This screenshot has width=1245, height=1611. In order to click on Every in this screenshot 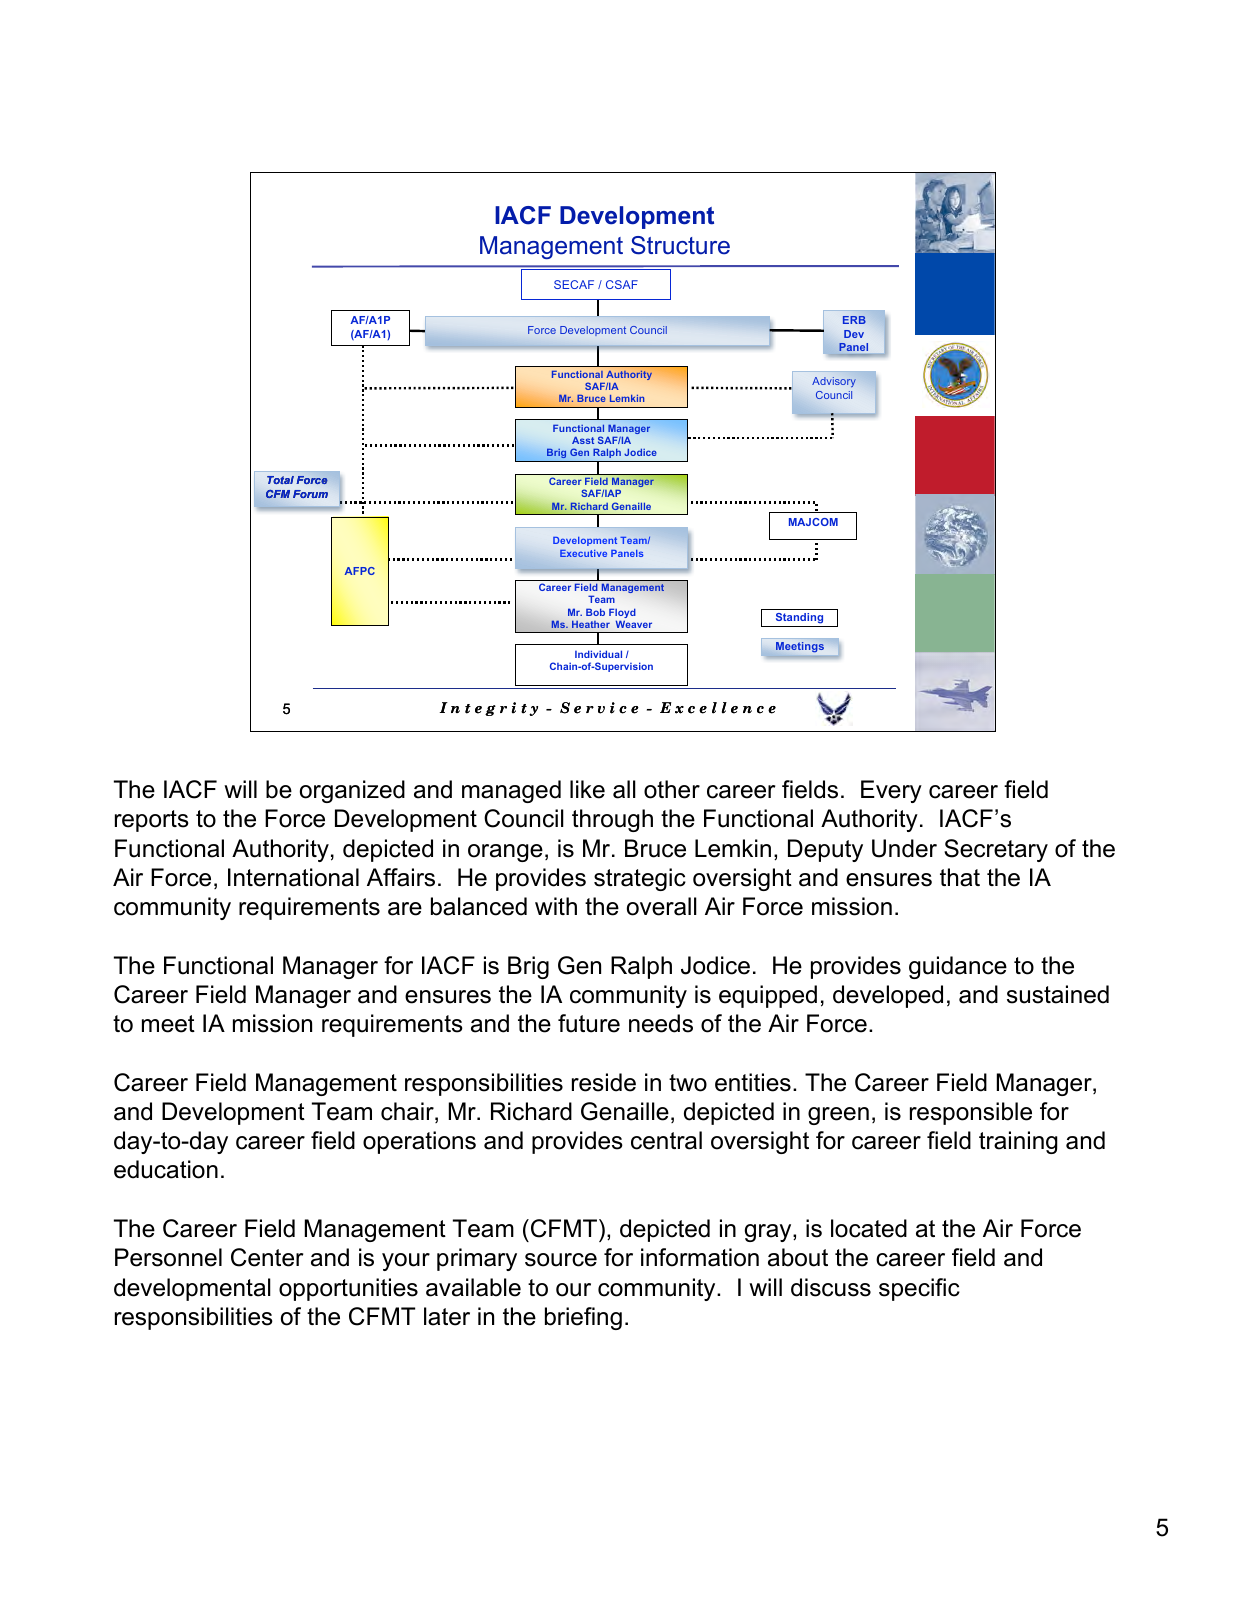, I will do `click(891, 791)`.
